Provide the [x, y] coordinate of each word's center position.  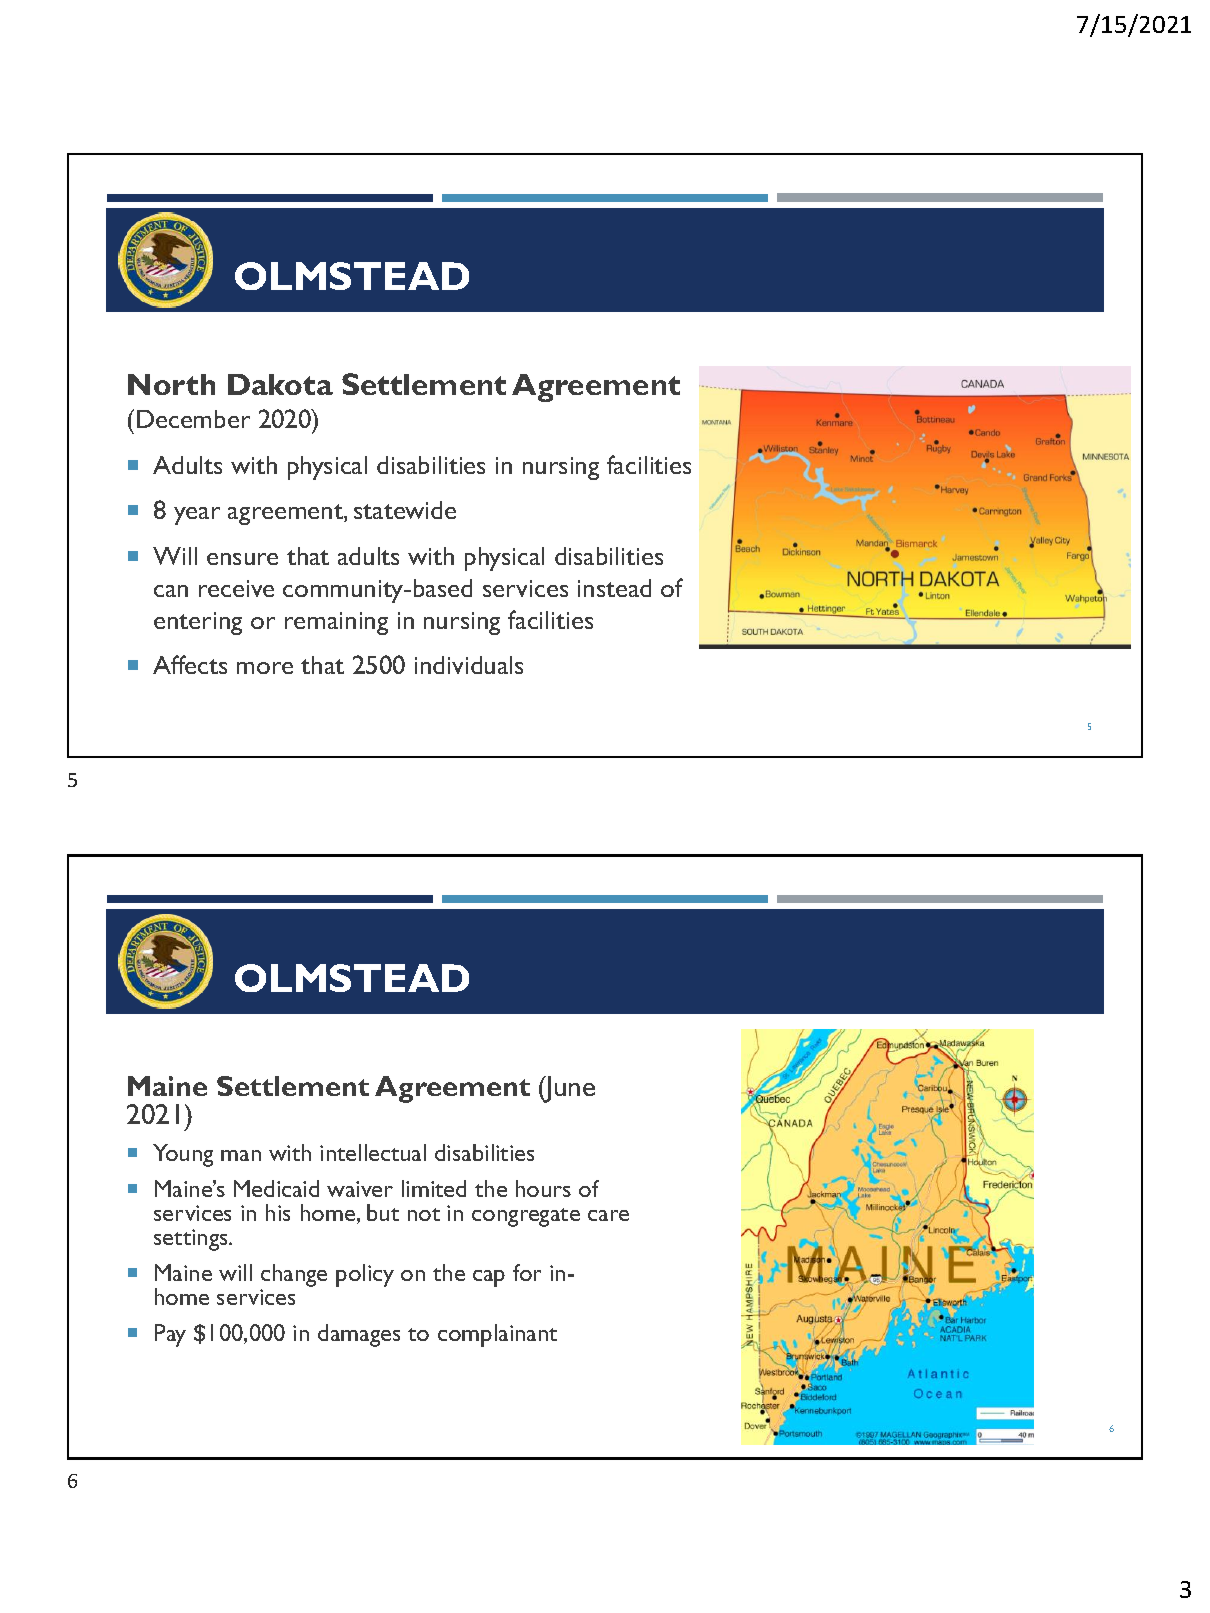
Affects [190, 664]
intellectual [373, 1152]
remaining [336, 623]
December [193, 419]
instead [614, 588]
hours [543, 1188]
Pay [170, 1335]
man [241, 1155]
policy [365, 1275]
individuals [469, 665]
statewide [405, 510]
